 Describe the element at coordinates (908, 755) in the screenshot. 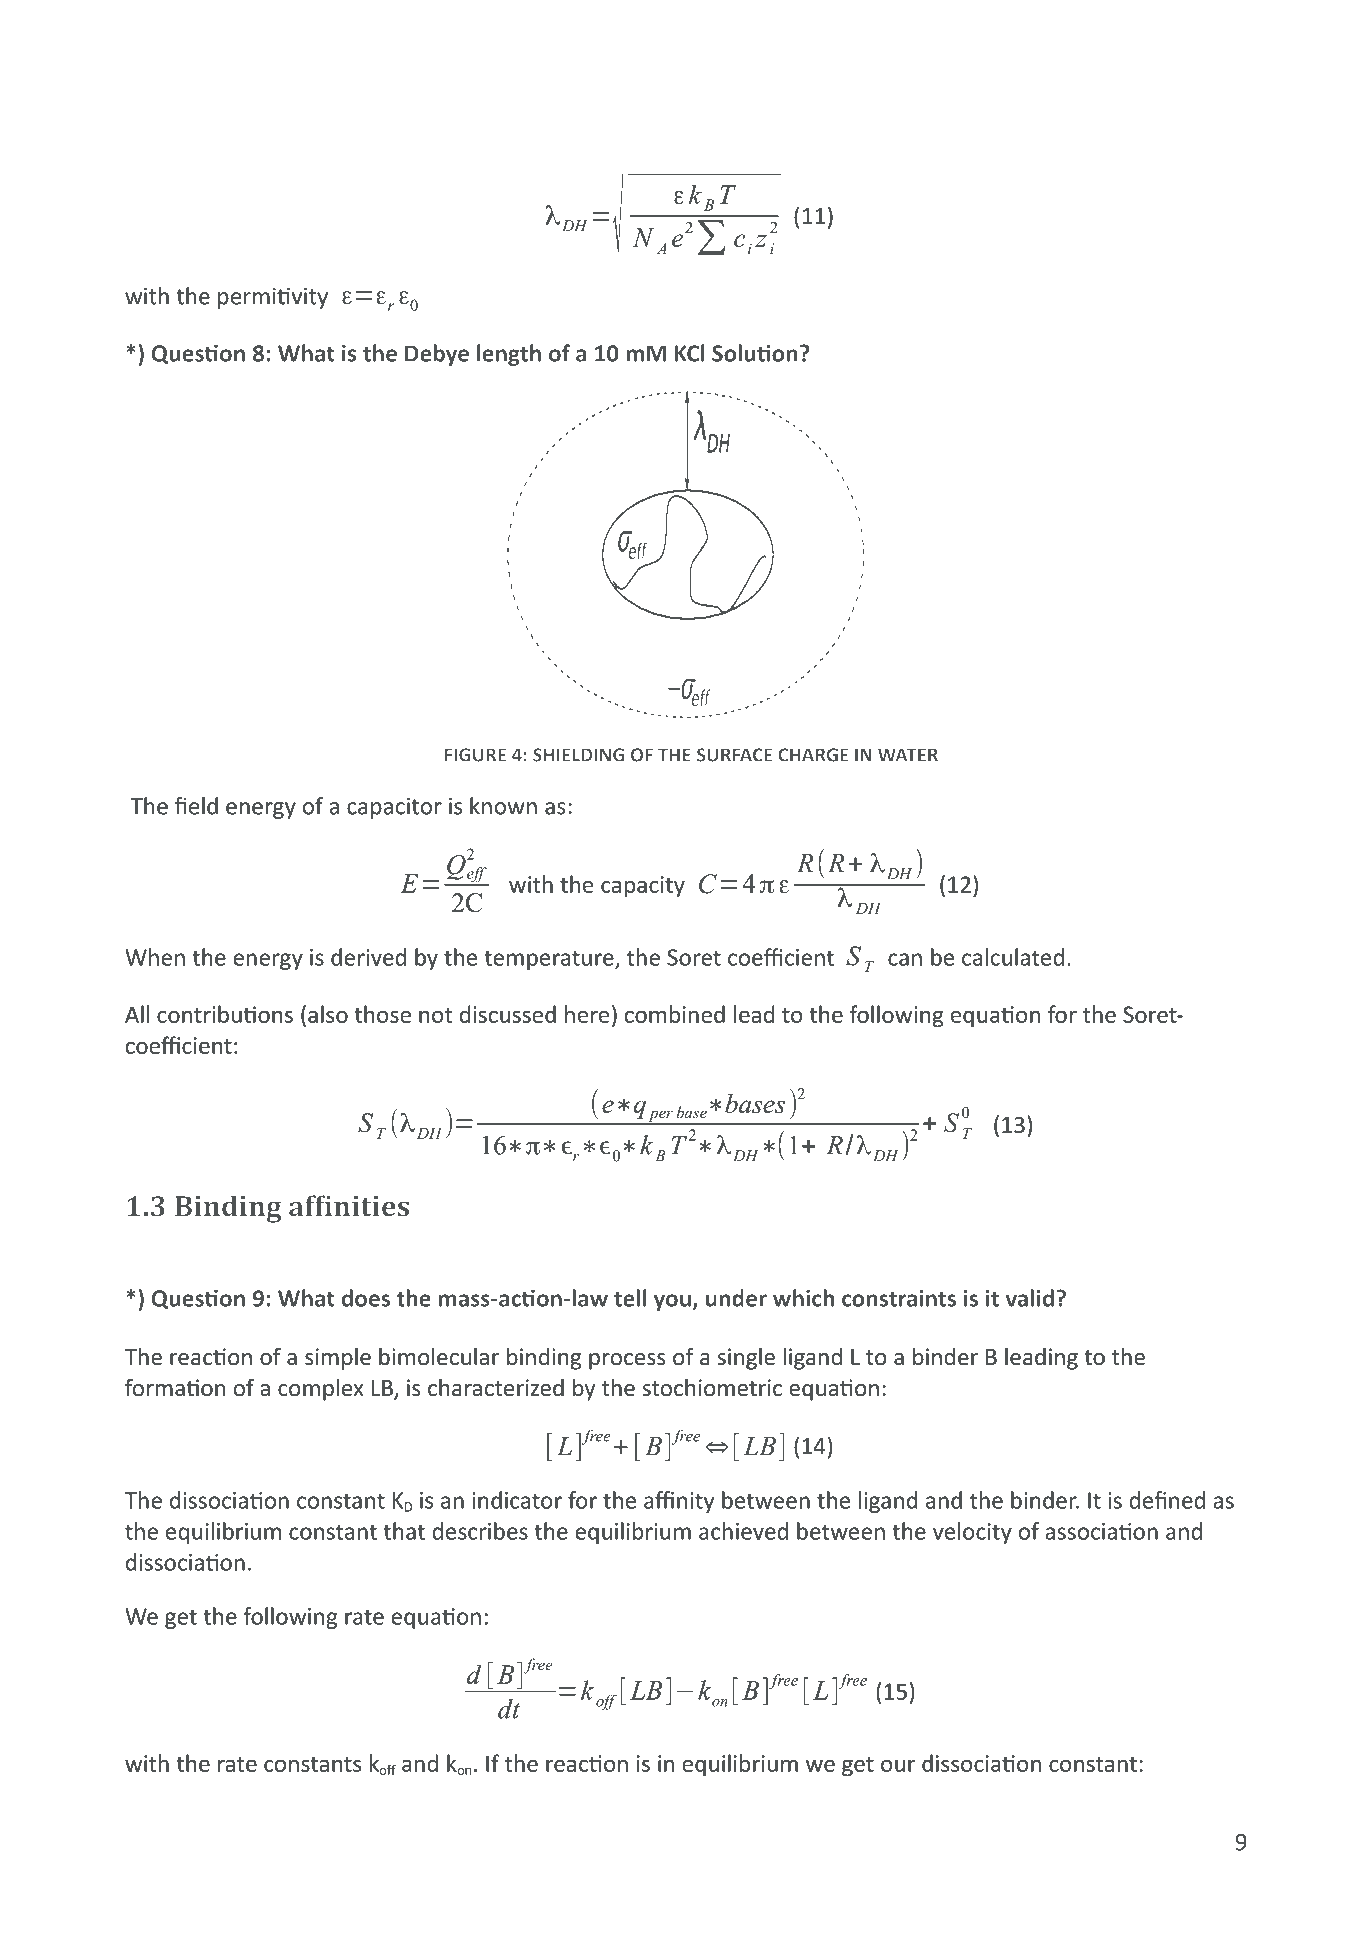

I see `WATER` at that location.
